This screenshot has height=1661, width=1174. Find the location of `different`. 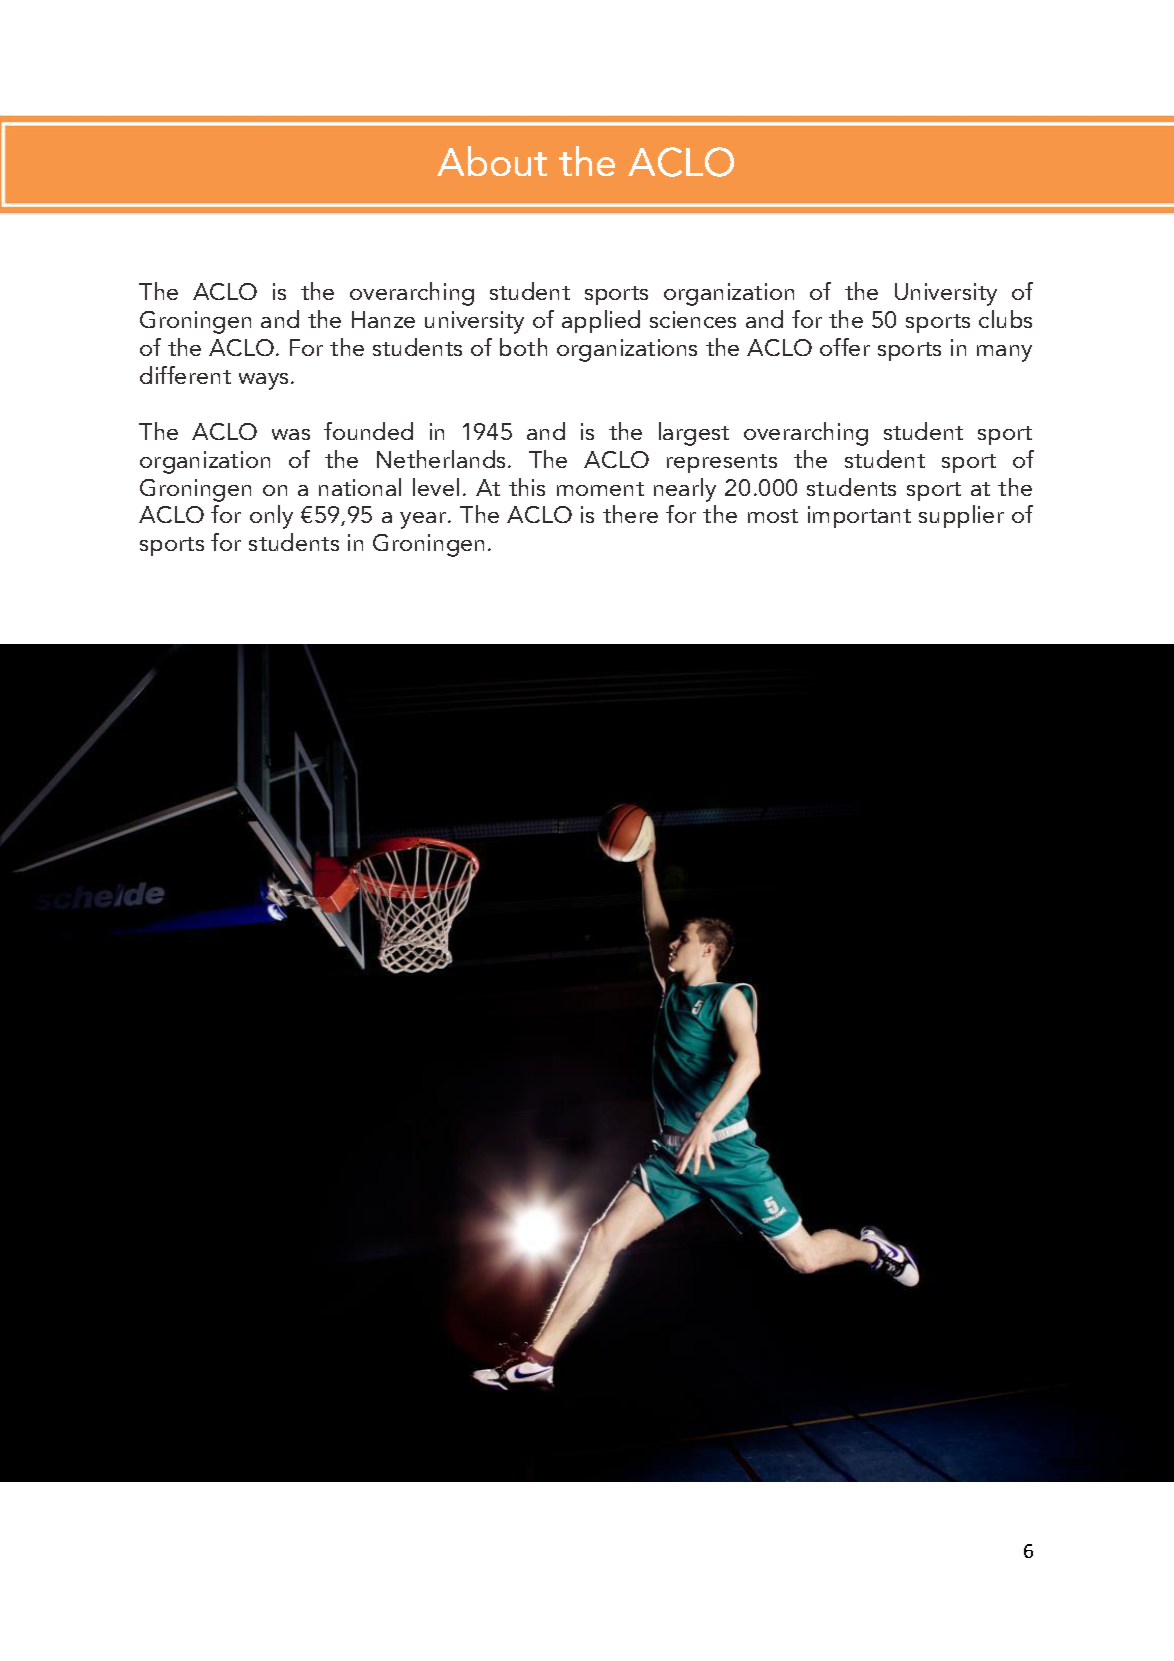

different is located at coordinates (185, 375).
